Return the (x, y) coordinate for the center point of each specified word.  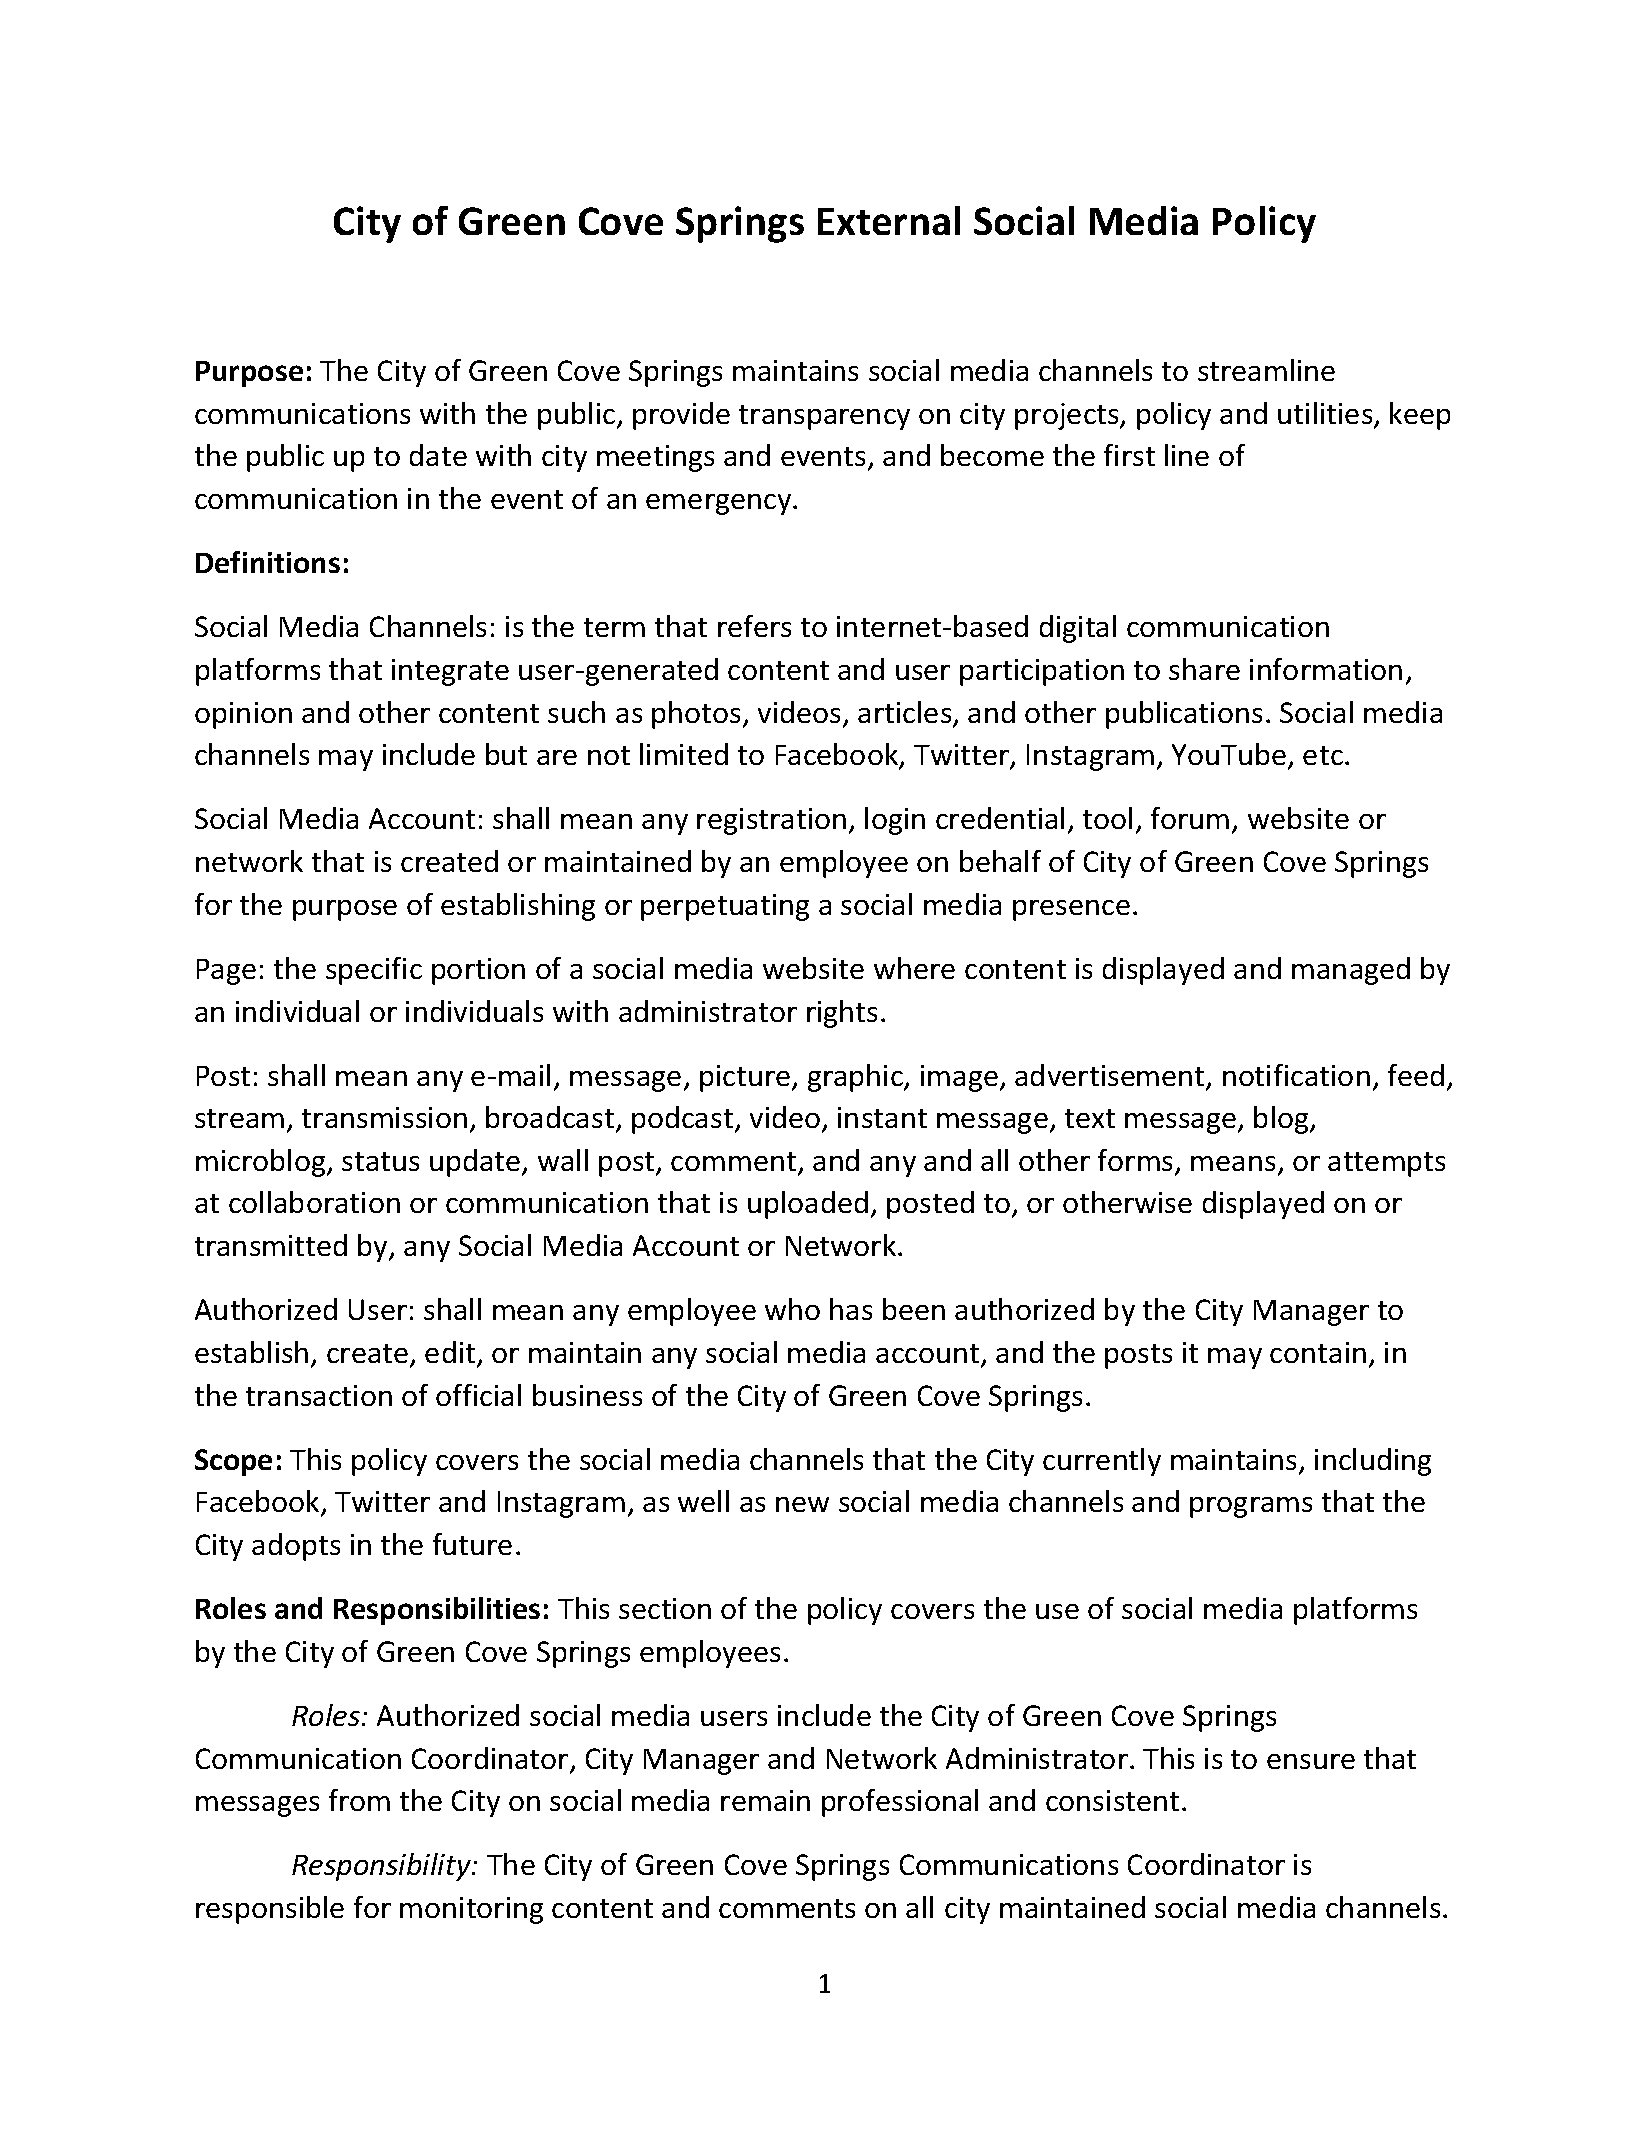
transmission (384, 1117)
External (889, 220)
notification (1296, 1075)
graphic (856, 1078)
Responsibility (382, 1867)
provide (681, 416)
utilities (1326, 414)
